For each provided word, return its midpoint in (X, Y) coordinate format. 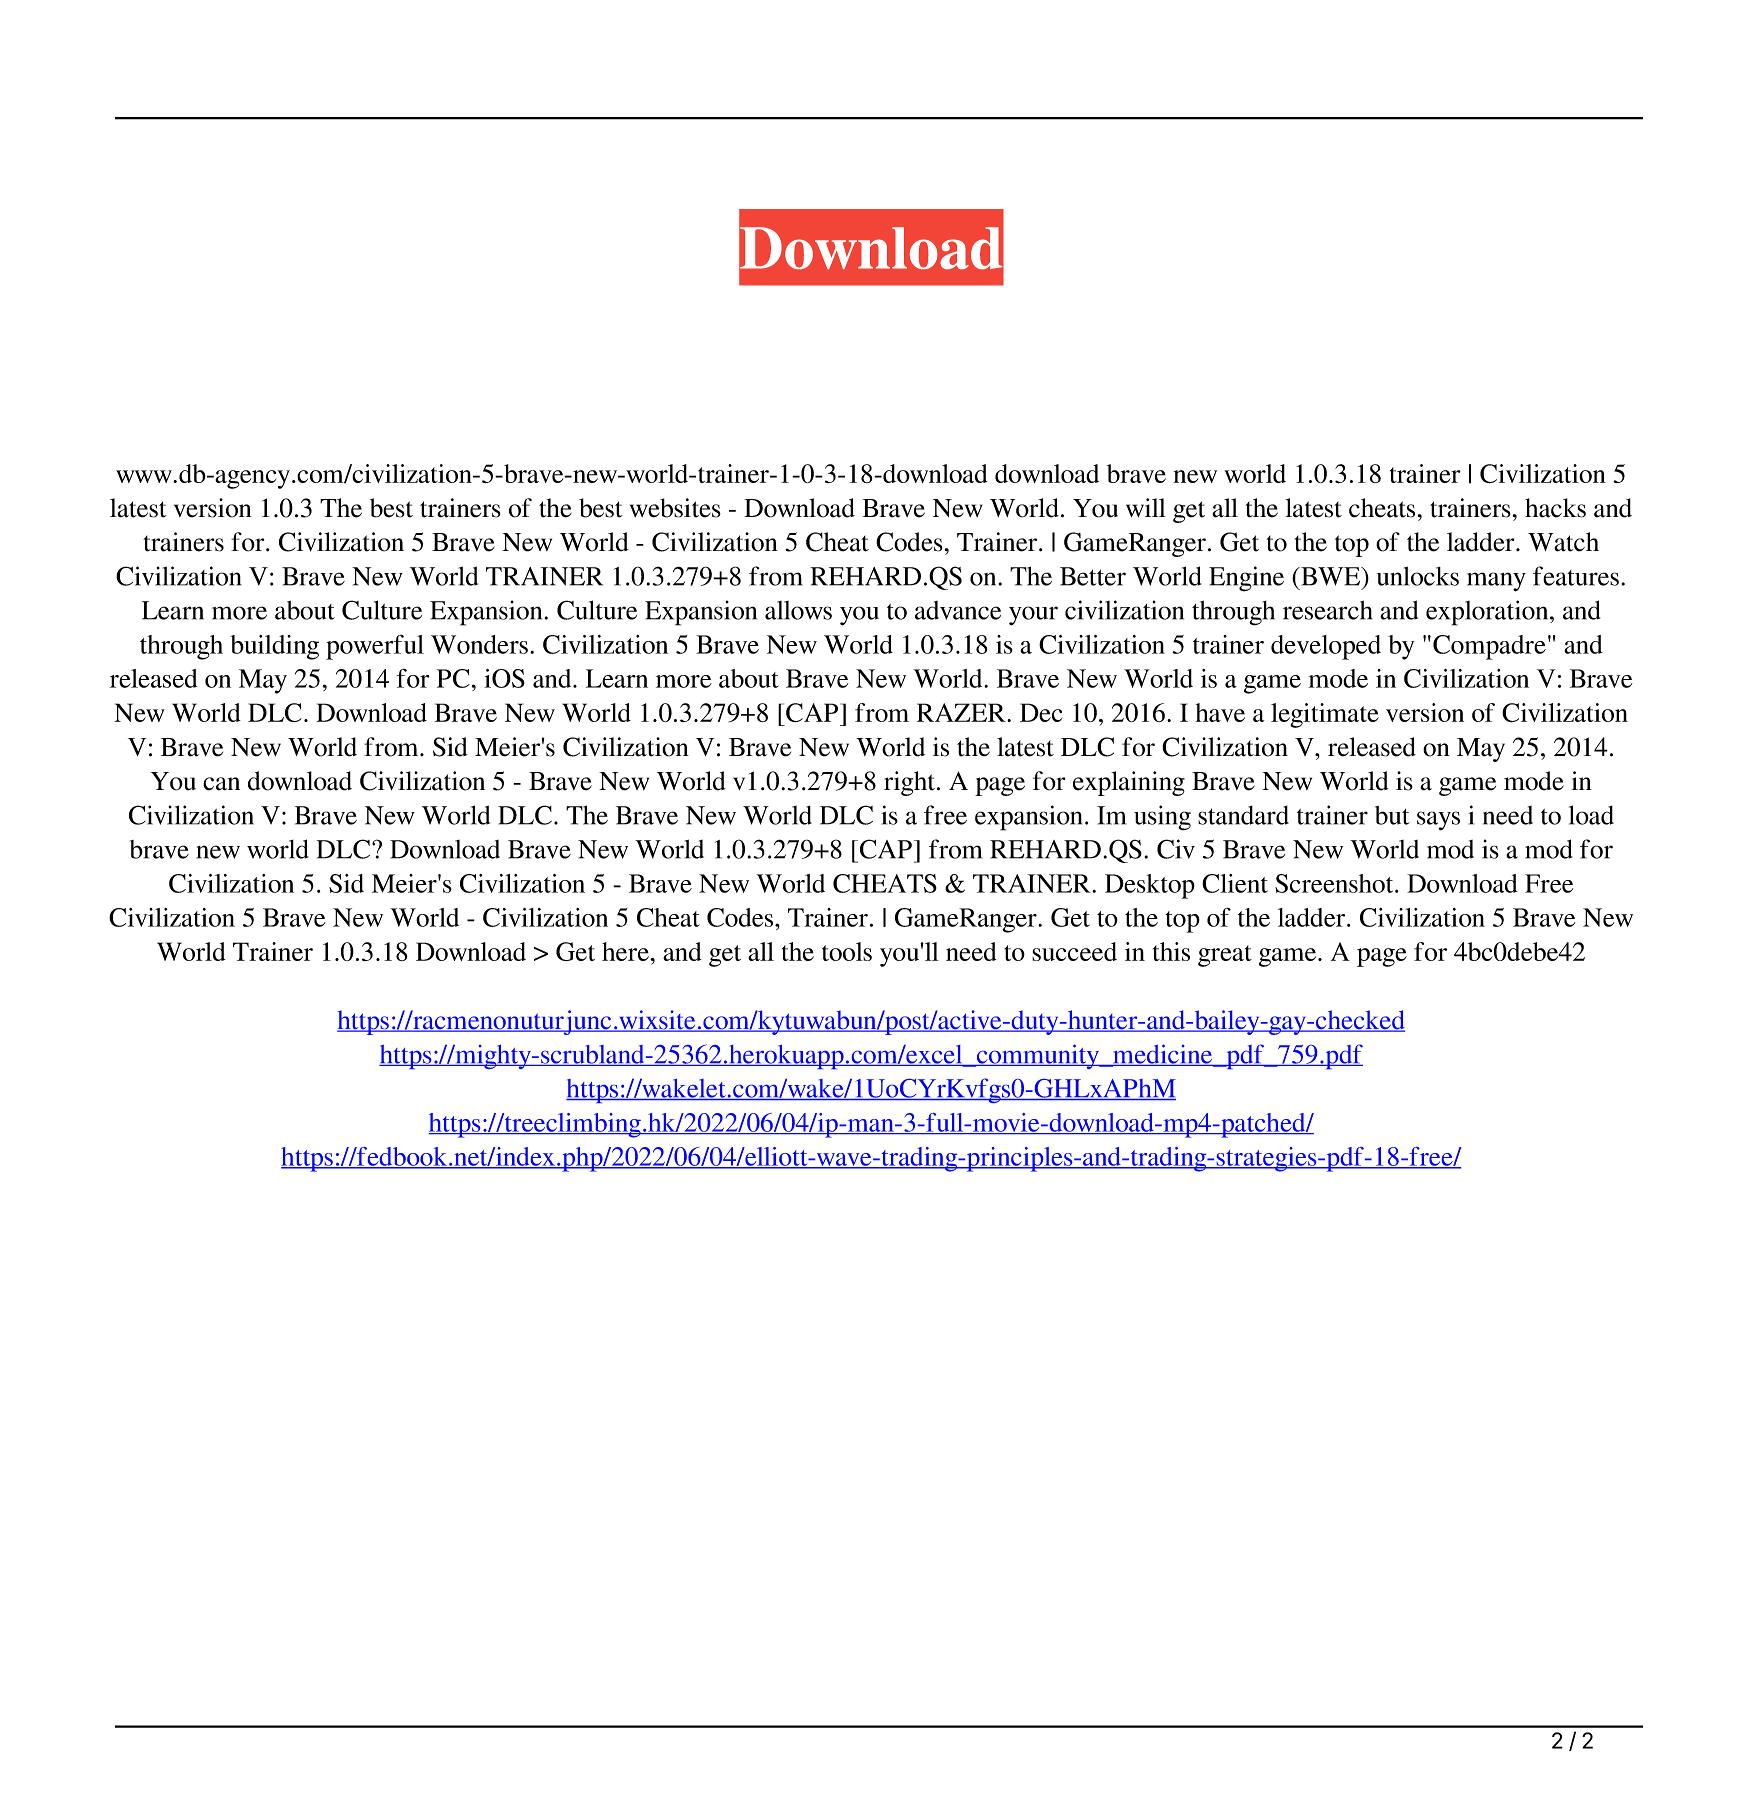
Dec (1041, 712)
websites (675, 508)
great (1225, 956)
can (221, 784)
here (626, 951)
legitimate (1325, 715)
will (1146, 507)
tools (847, 951)
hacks (1555, 508)
